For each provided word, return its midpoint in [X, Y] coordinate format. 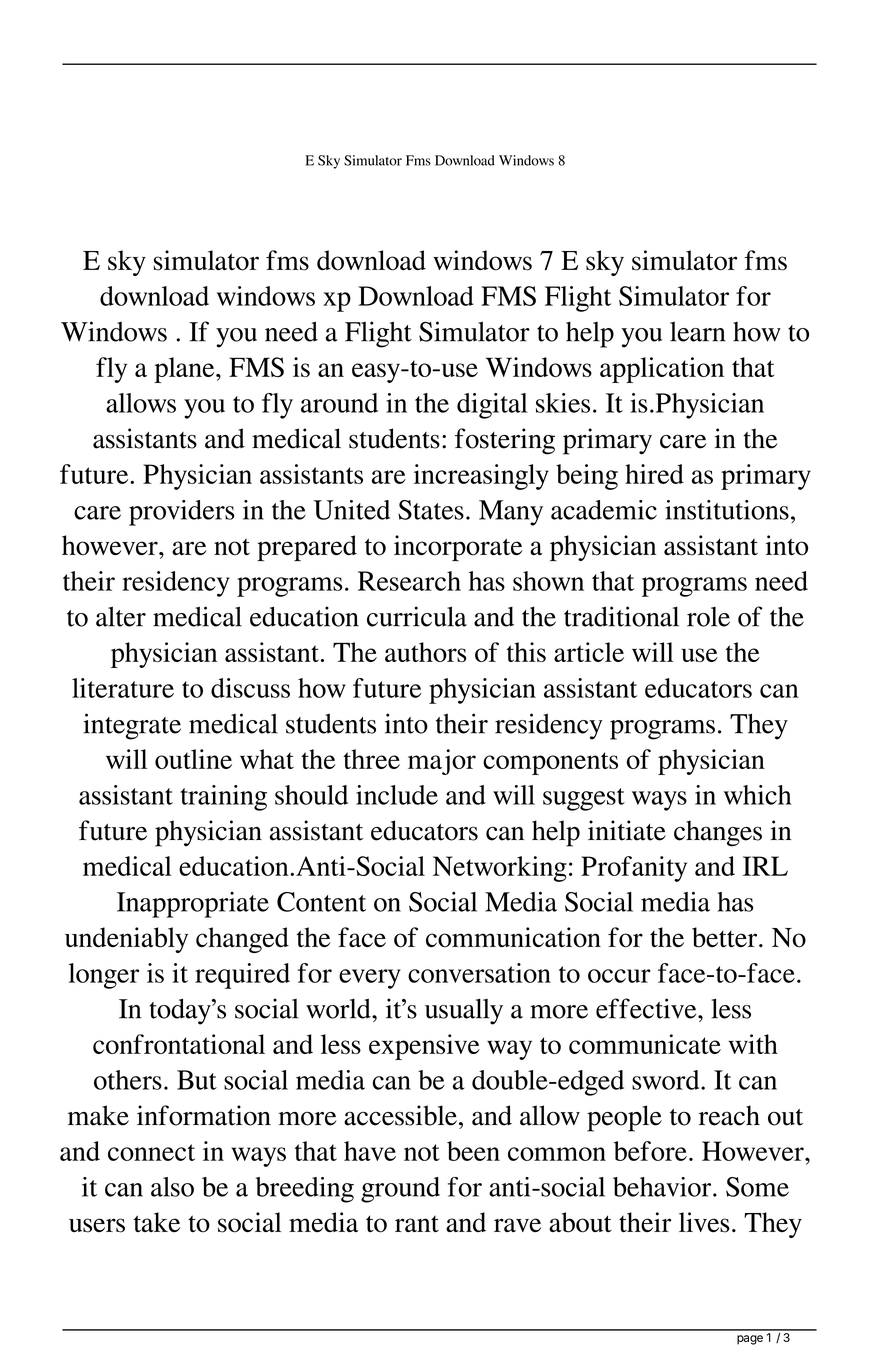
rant [417, 1224]
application [662, 370]
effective [647, 1008]
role [708, 617]
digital [492, 406]
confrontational [179, 1044]
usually [464, 1011]
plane [185, 370]
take [157, 1222]
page [750, 1340]
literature [123, 688]
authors [426, 652]
